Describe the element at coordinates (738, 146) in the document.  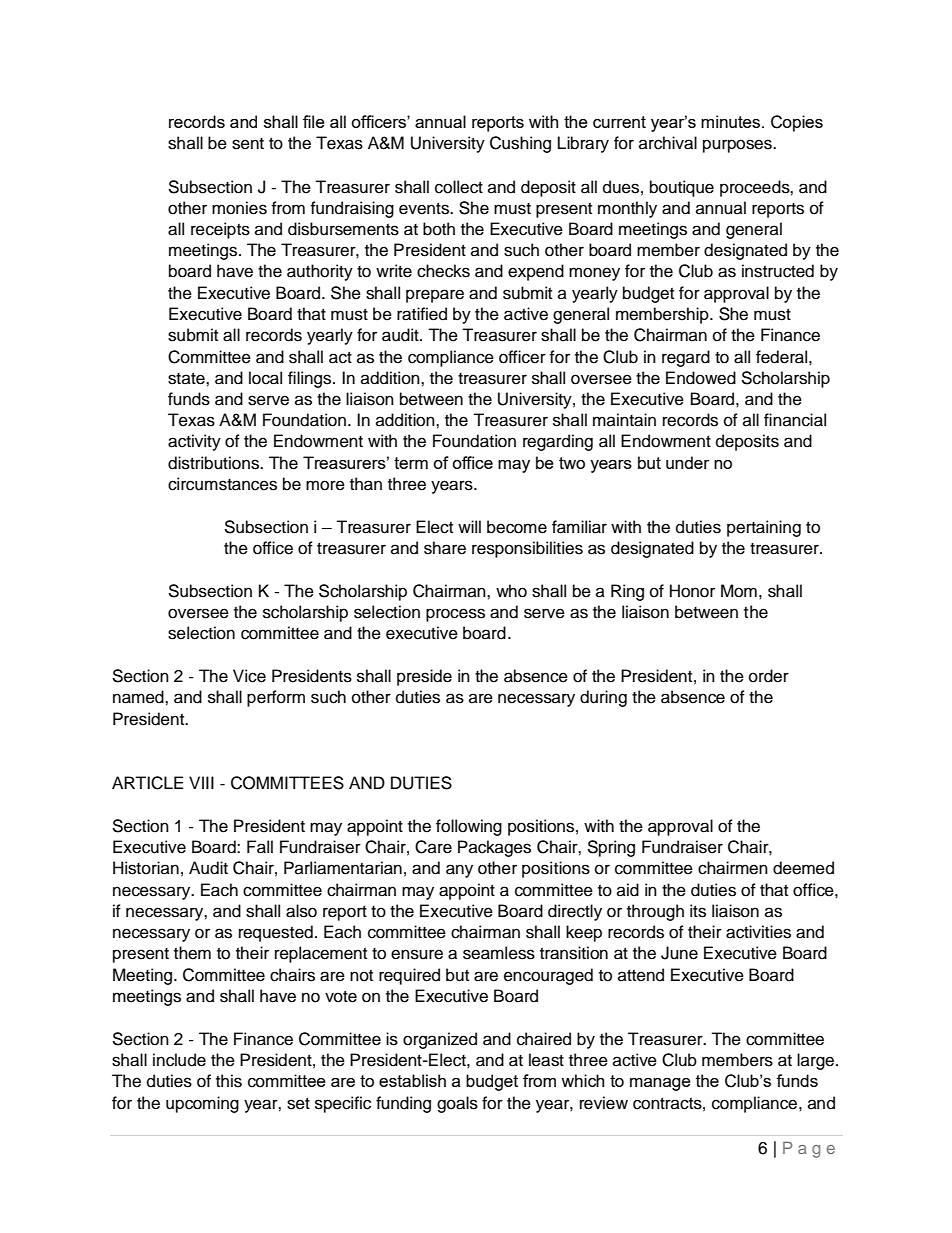
I see `purposes` at that location.
